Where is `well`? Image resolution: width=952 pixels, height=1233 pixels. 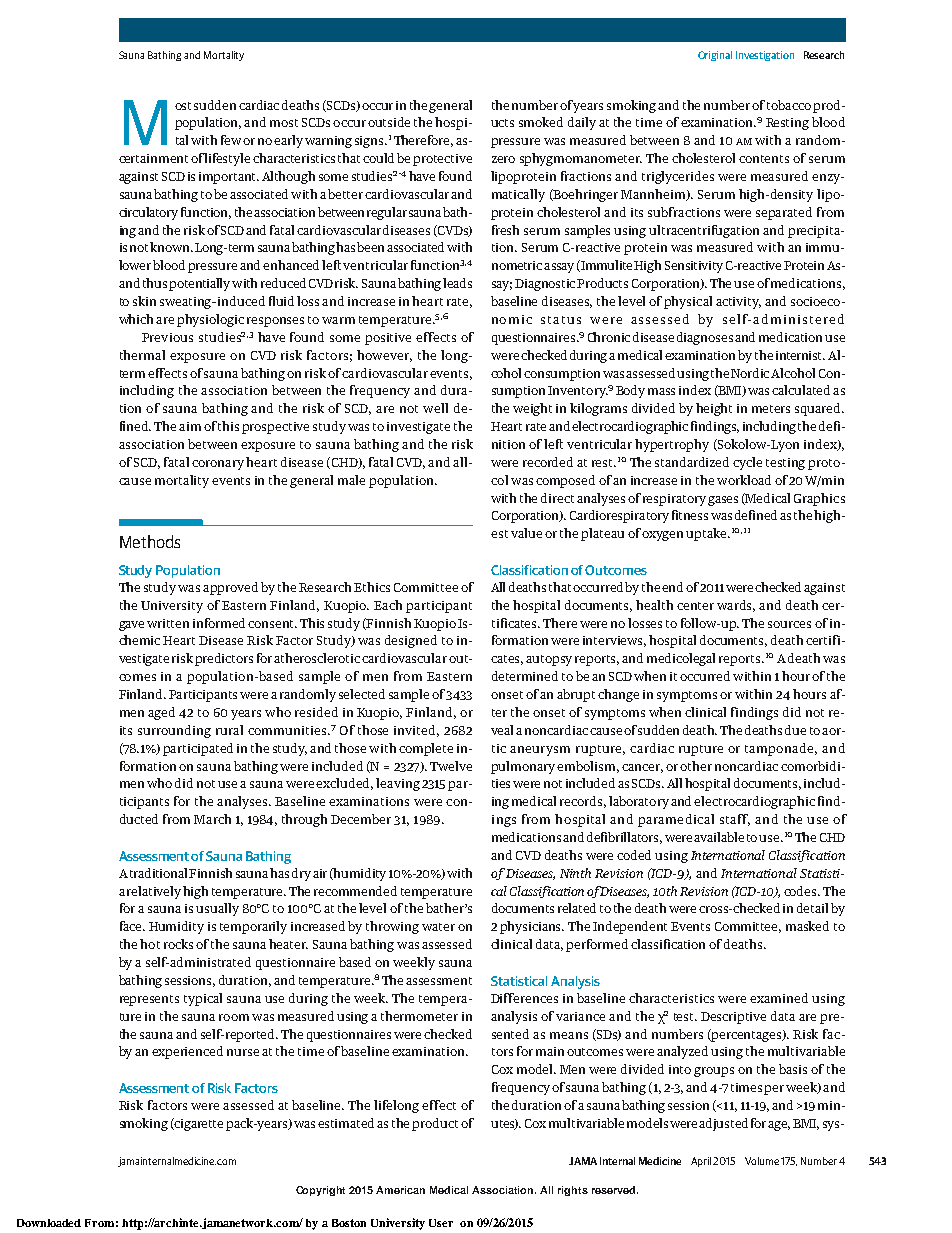 well is located at coordinates (435, 408).
